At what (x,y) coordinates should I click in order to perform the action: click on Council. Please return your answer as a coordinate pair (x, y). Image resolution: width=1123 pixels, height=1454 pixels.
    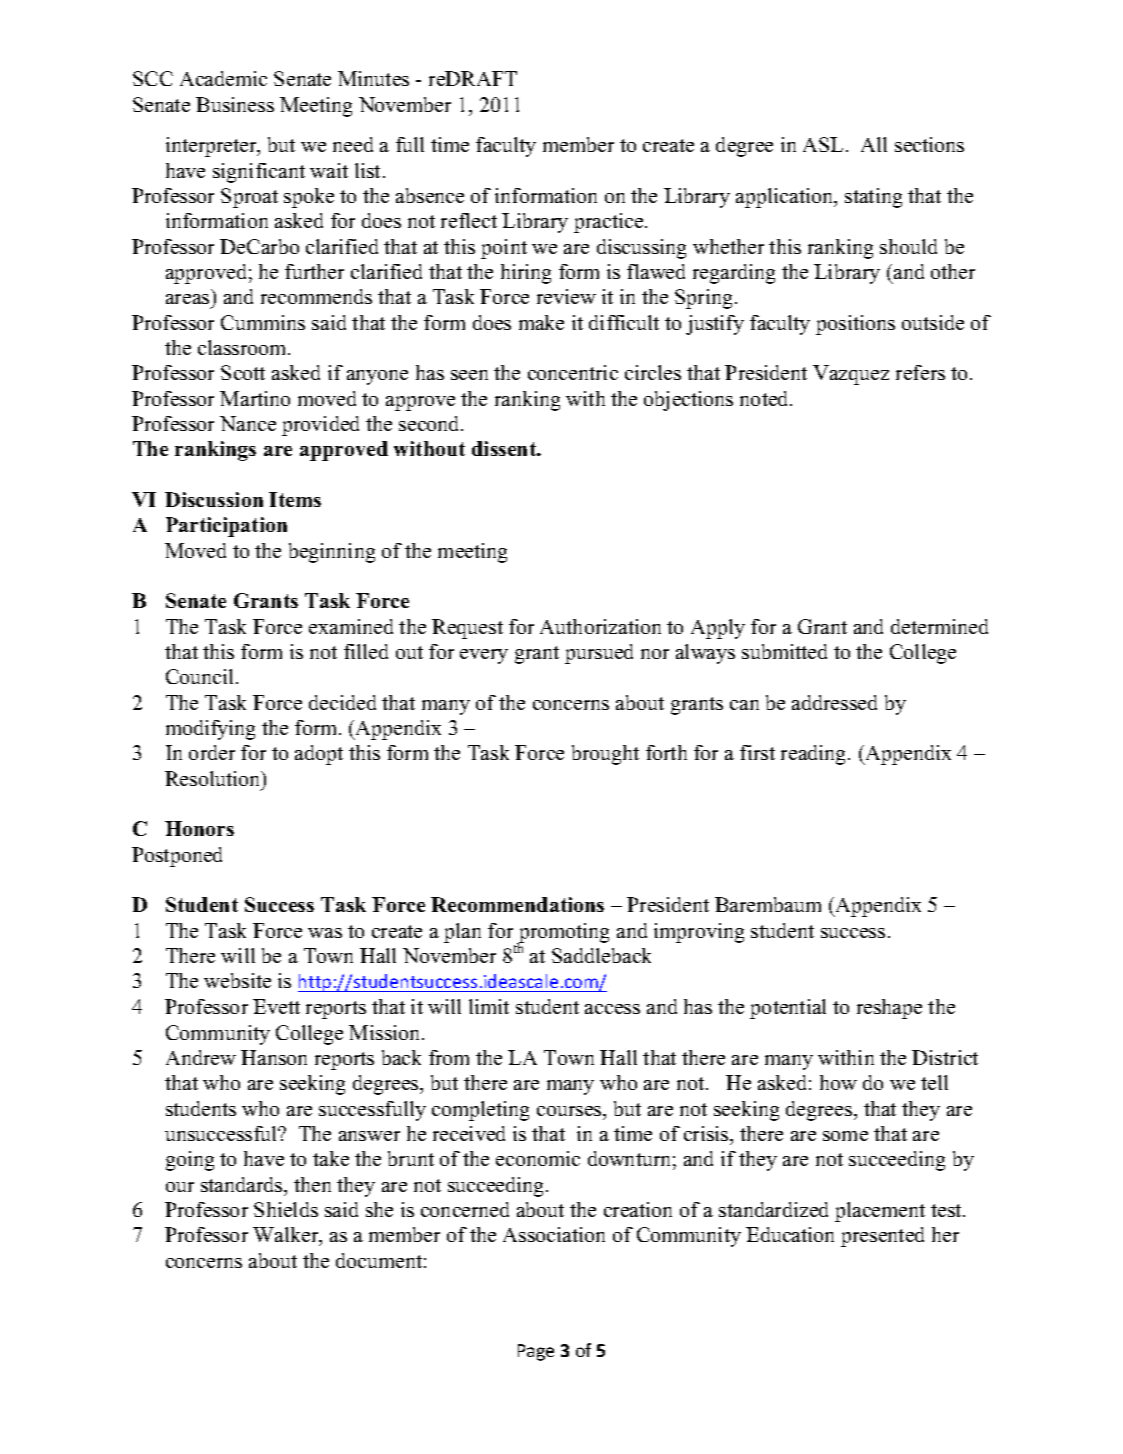
    Looking at the image, I should click on (201, 676).
